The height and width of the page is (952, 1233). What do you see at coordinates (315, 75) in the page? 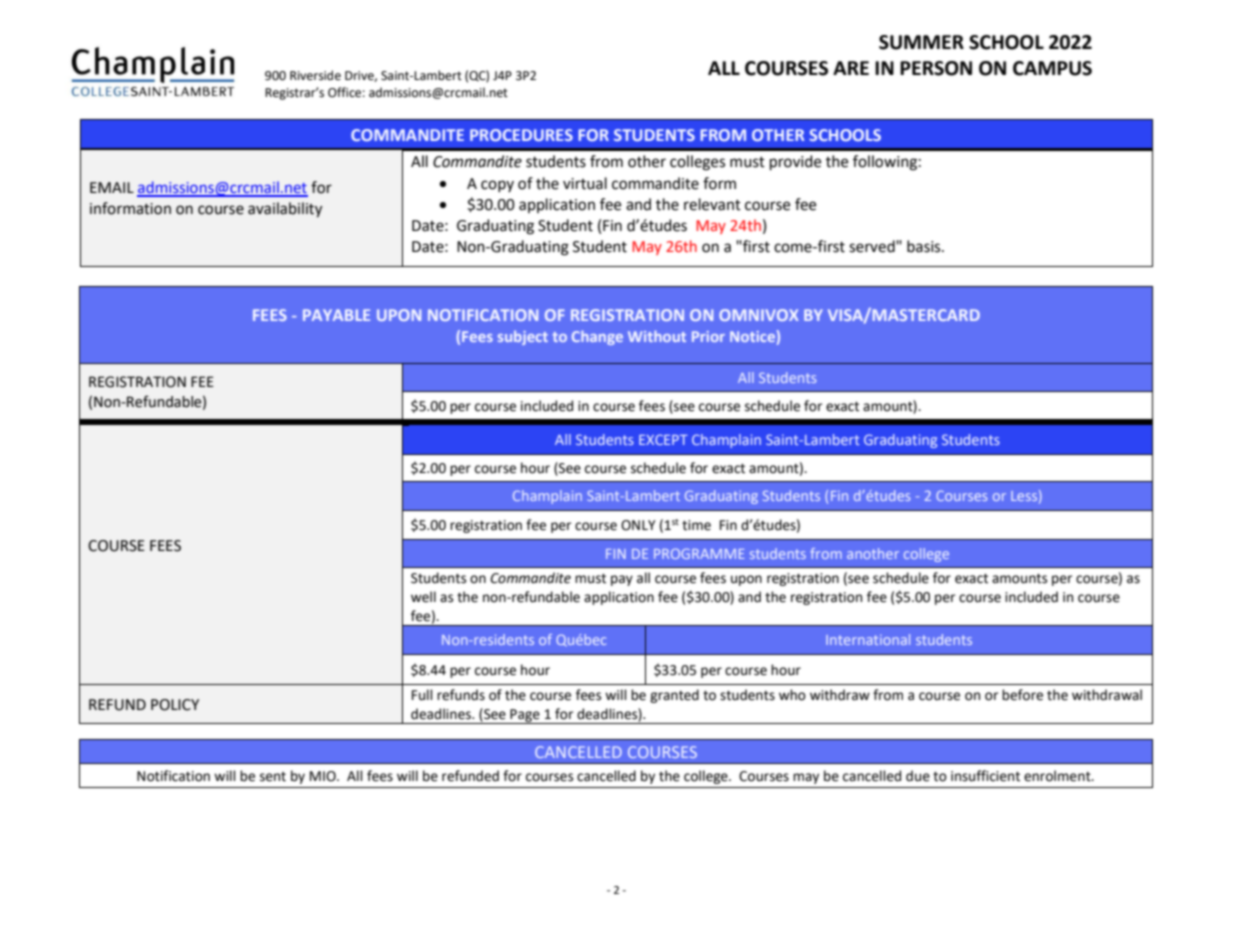
I see `Riverside` at bounding box center [315, 75].
